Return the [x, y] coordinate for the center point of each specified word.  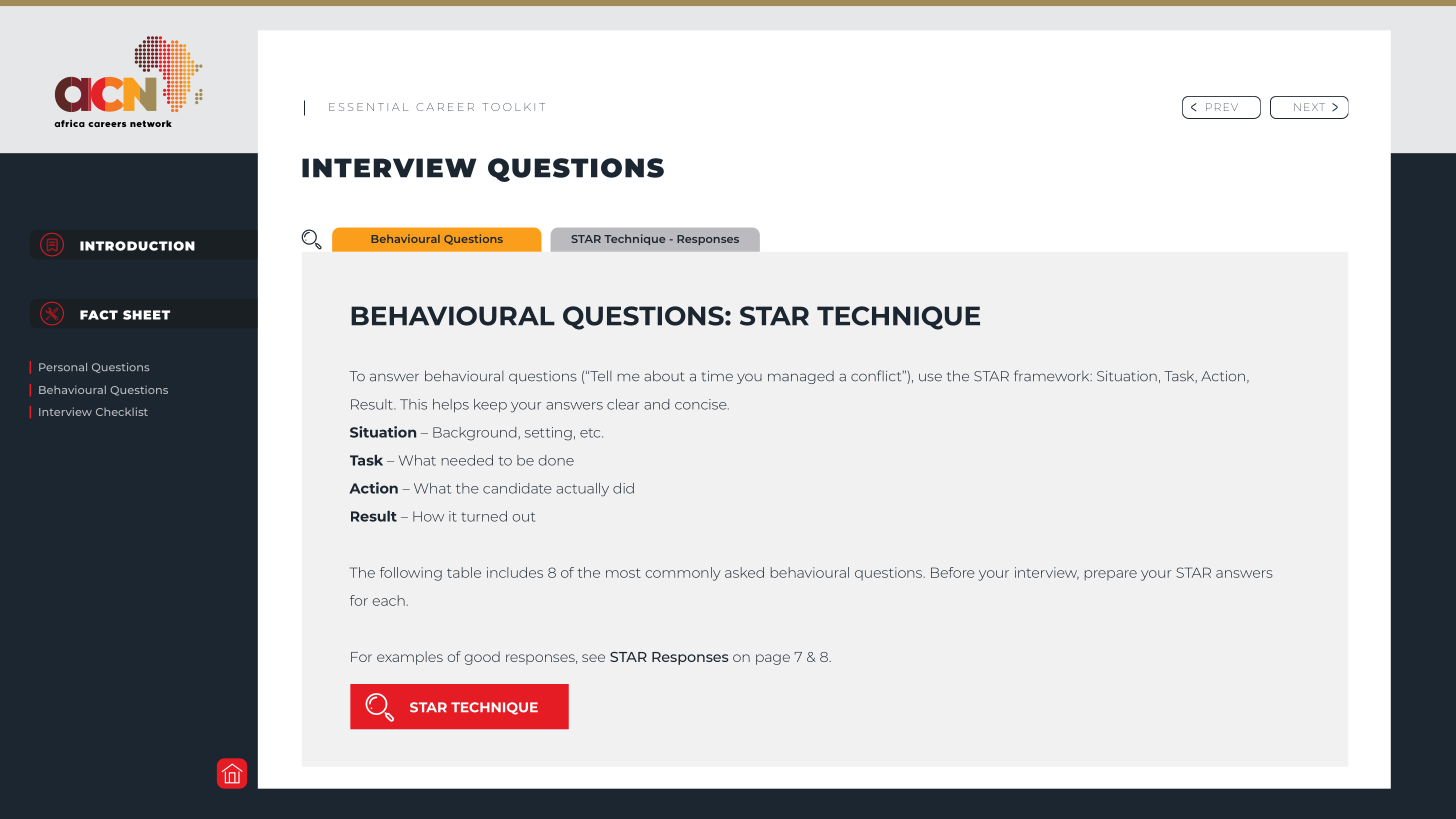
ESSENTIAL [368, 107]
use [930, 377]
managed [801, 377]
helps [451, 405]
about [664, 376]
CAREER [445, 107]
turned [484, 516]
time [717, 376]
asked [744, 572]
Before [953, 572]
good [482, 658]
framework [1053, 376]
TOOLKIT [513, 107]
